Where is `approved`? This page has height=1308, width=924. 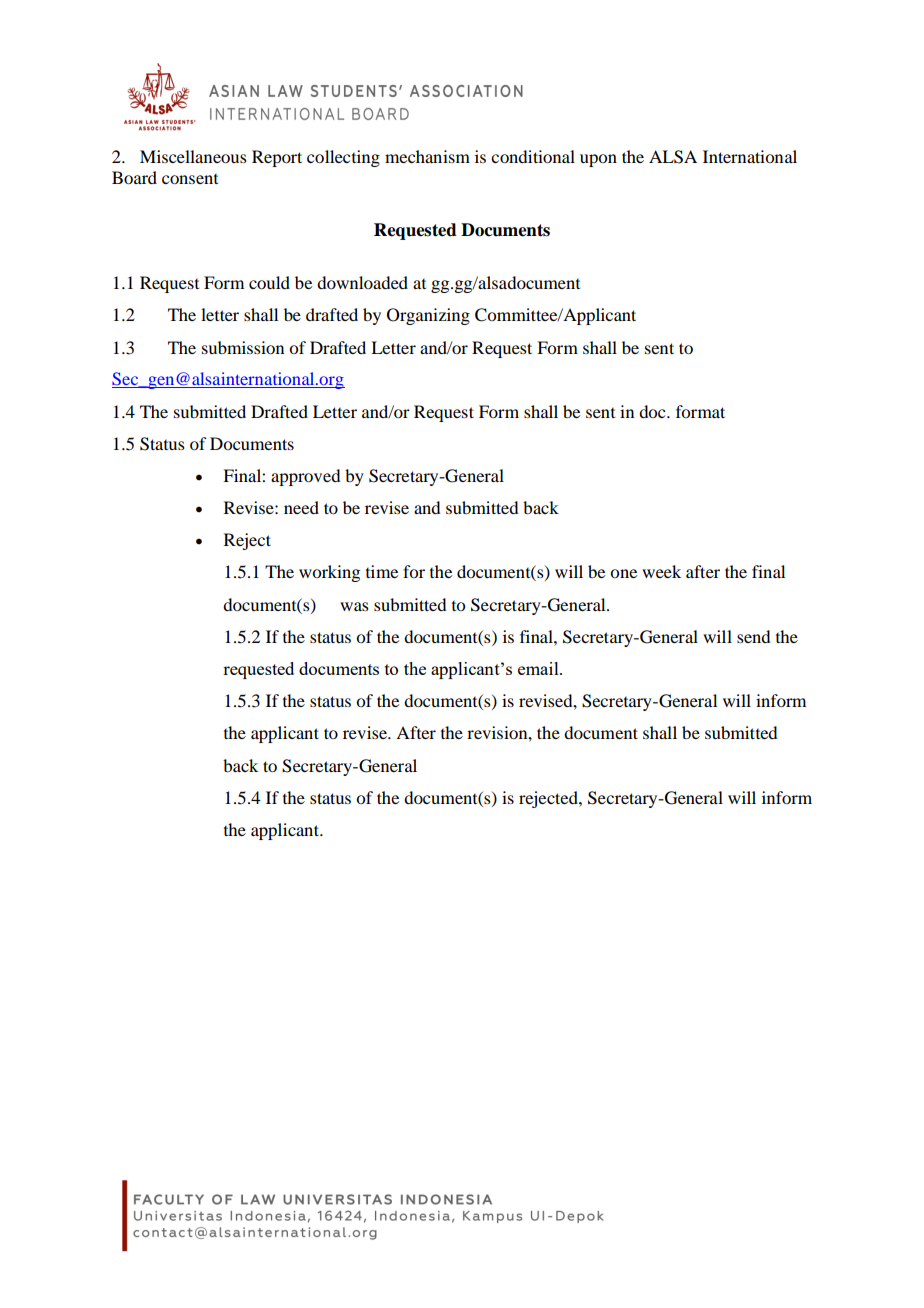
approved is located at coordinates (305, 477).
